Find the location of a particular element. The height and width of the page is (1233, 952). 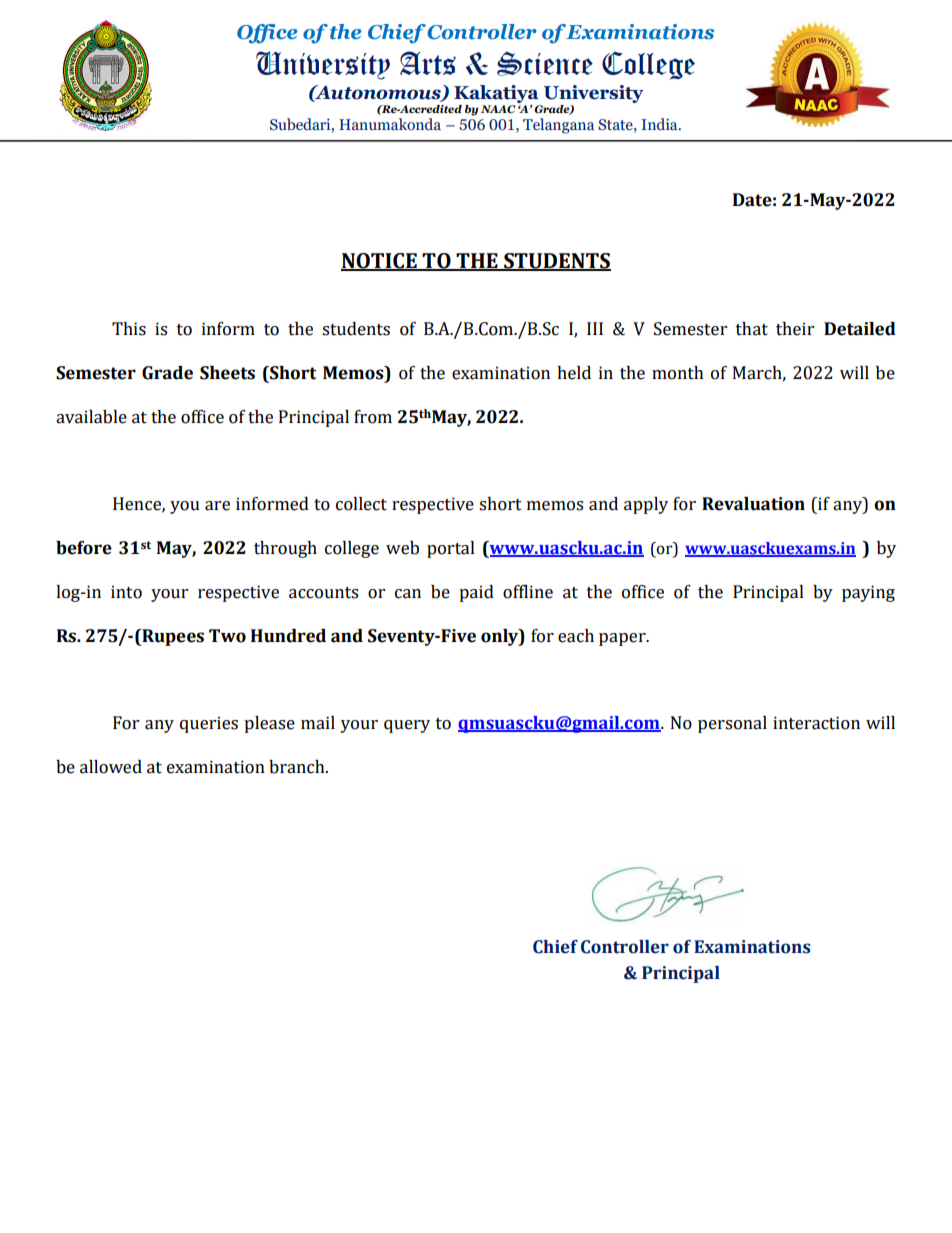

query is located at coordinates (407, 726).
